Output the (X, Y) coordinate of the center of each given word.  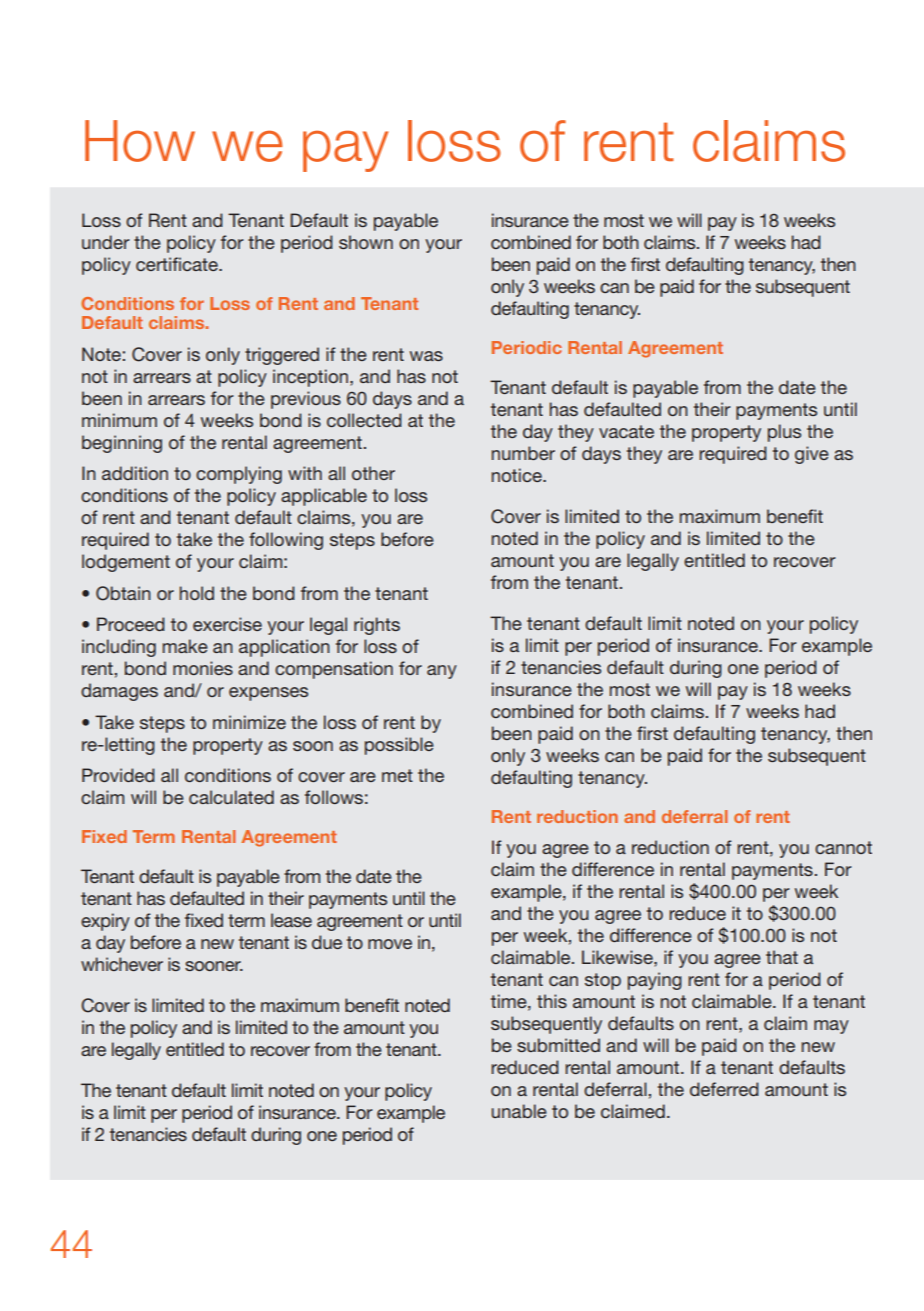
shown (366, 242)
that (782, 957)
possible (399, 746)
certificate (178, 264)
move (390, 944)
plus (784, 433)
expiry (105, 922)
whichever (122, 964)
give (812, 455)
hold (197, 593)
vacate (626, 431)
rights (377, 626)
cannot (843, 847)
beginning (122, 444)
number (523, 453)
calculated (231, 797)
